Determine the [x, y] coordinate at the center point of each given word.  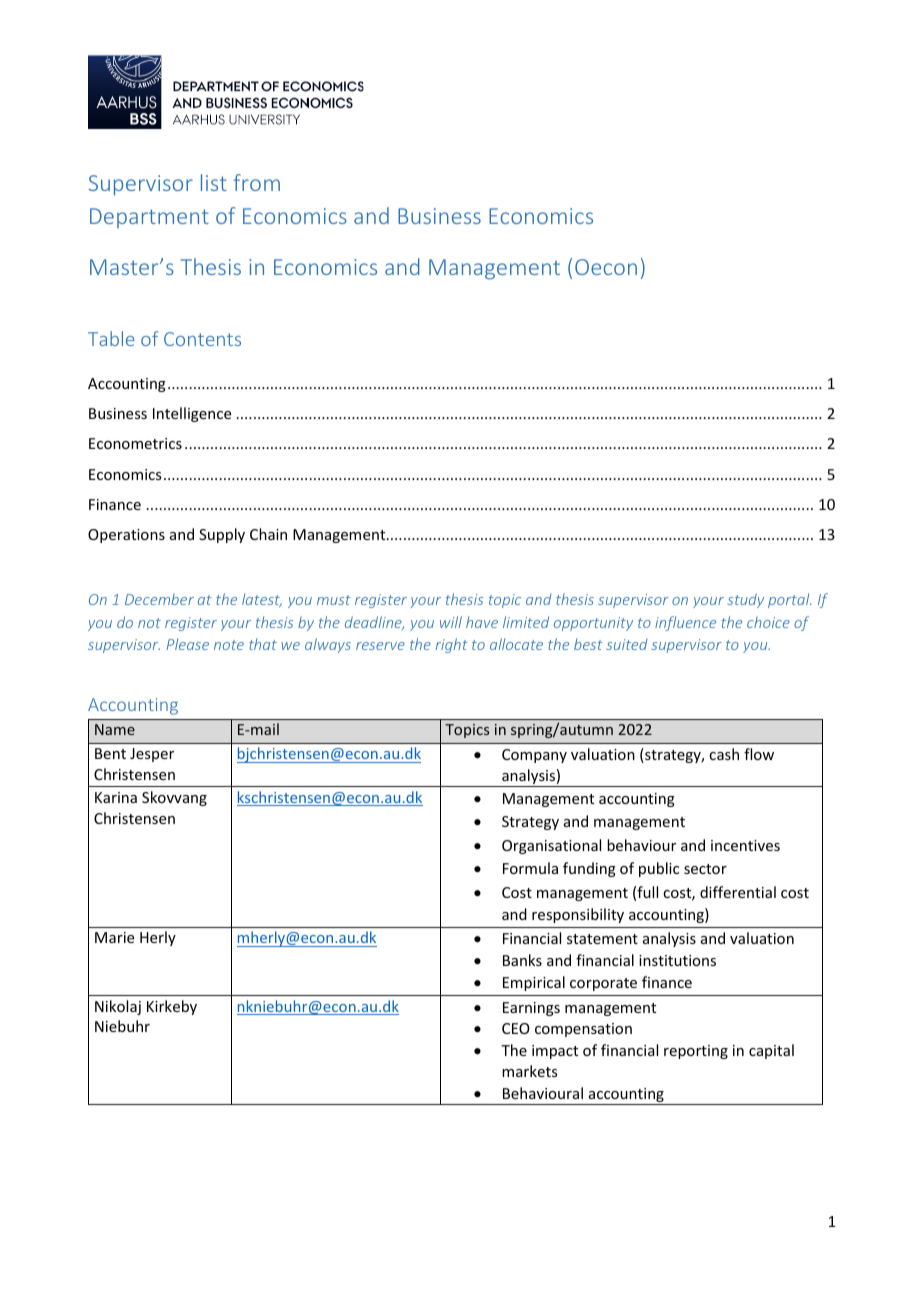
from [257, 182]
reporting [696, 1052]
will [451, 622]
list [214, 182]
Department [149, 218]
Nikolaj [118, 1007]
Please [187, 644]
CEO [516, 1028]
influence [685, 623]
